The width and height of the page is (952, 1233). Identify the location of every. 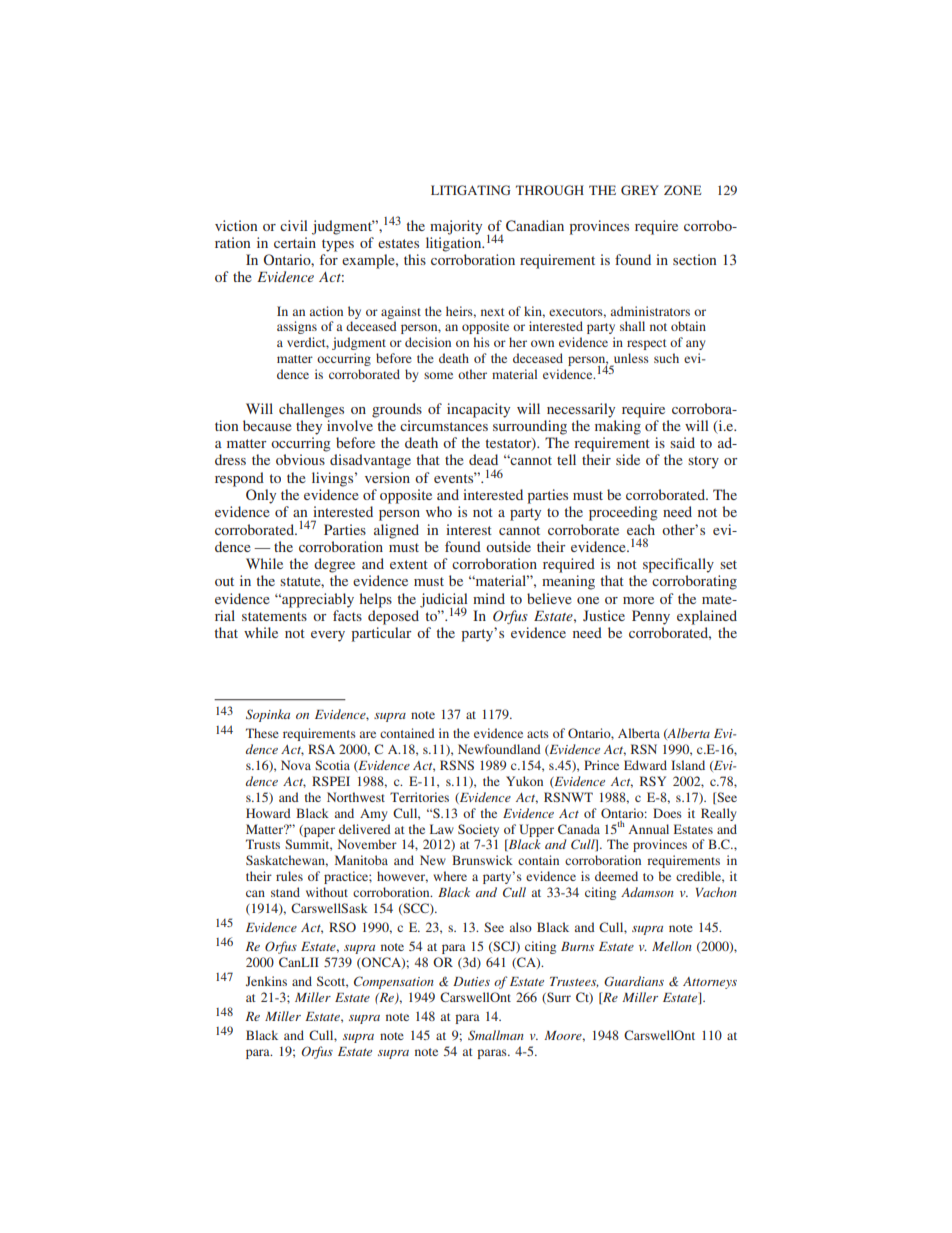
(328, 636).
